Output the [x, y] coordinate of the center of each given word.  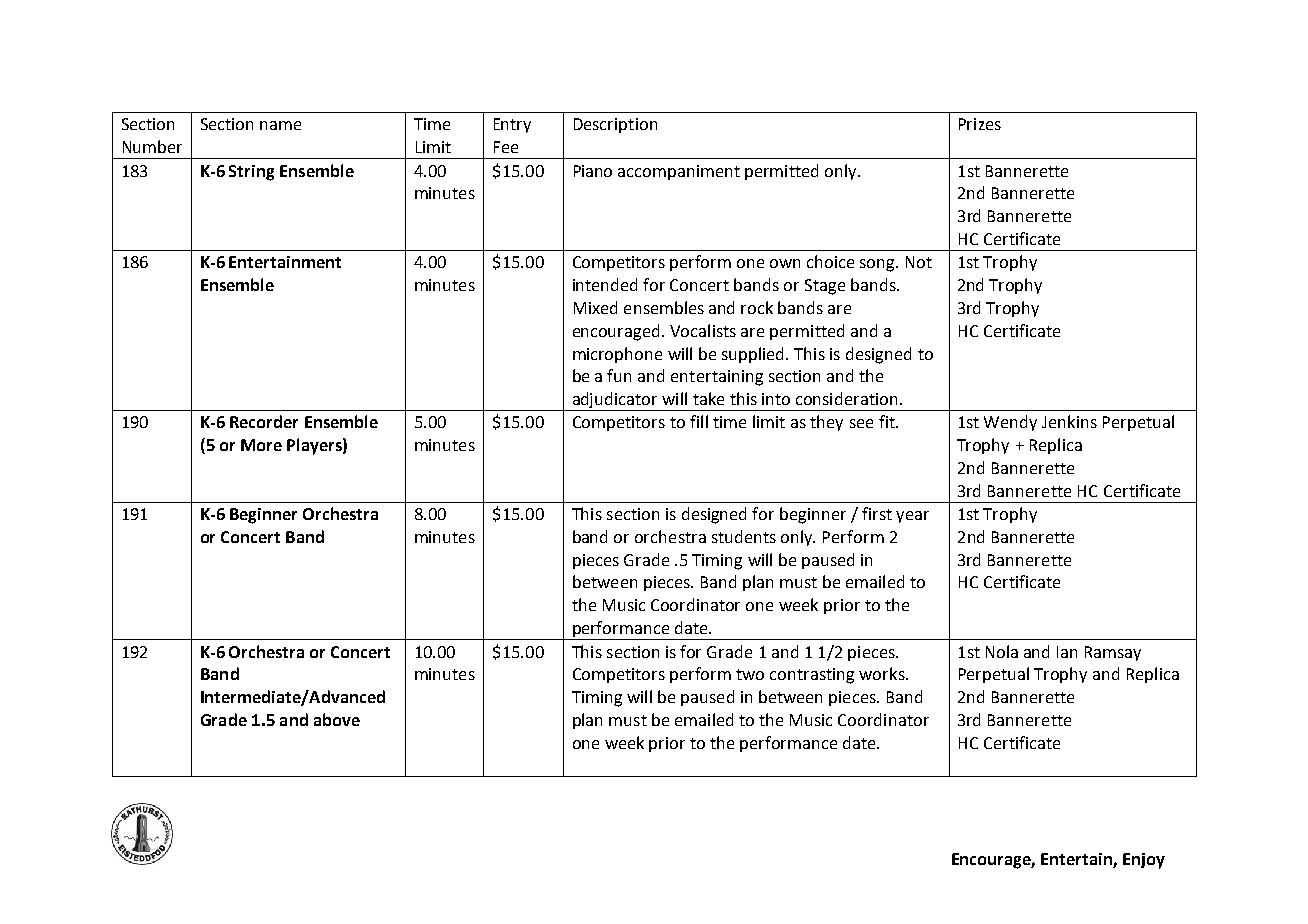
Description [615, 125]
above [337, 719]
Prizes [980, 124]
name [280, 125]
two [750, 674]
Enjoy [1144, 861]
